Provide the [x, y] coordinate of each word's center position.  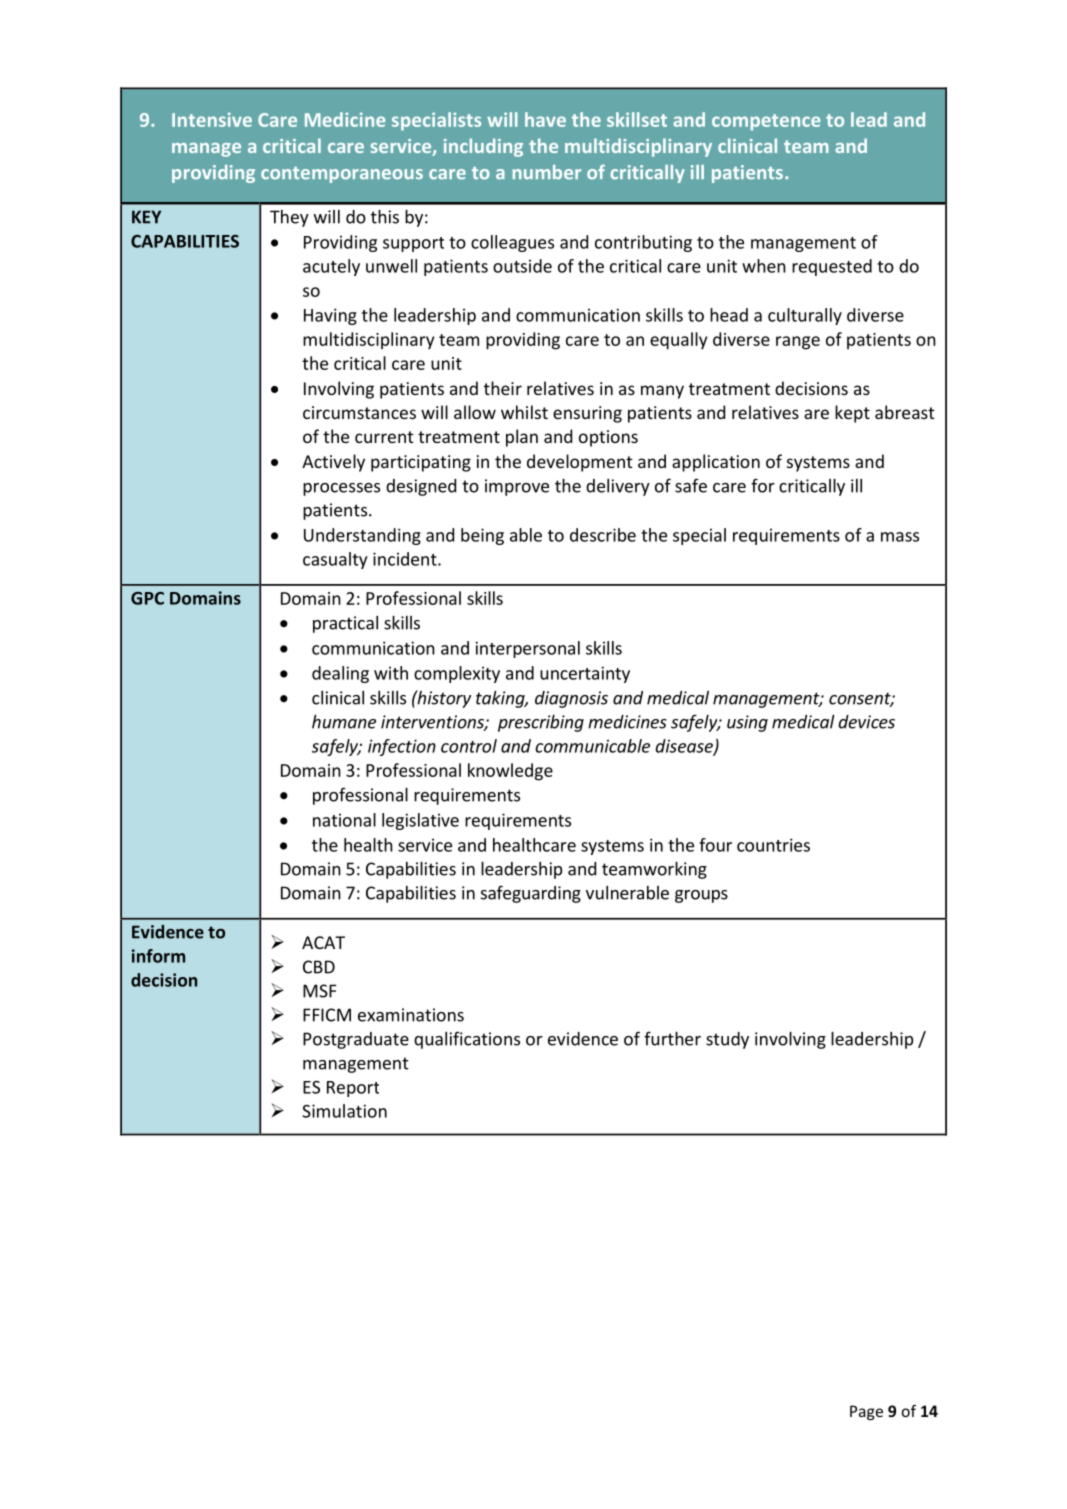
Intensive [212, 119]
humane [344, 722]
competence [766, 122]
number [547, 172]
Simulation [344, 1111]
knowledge [510, 772]
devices [866, 722]
